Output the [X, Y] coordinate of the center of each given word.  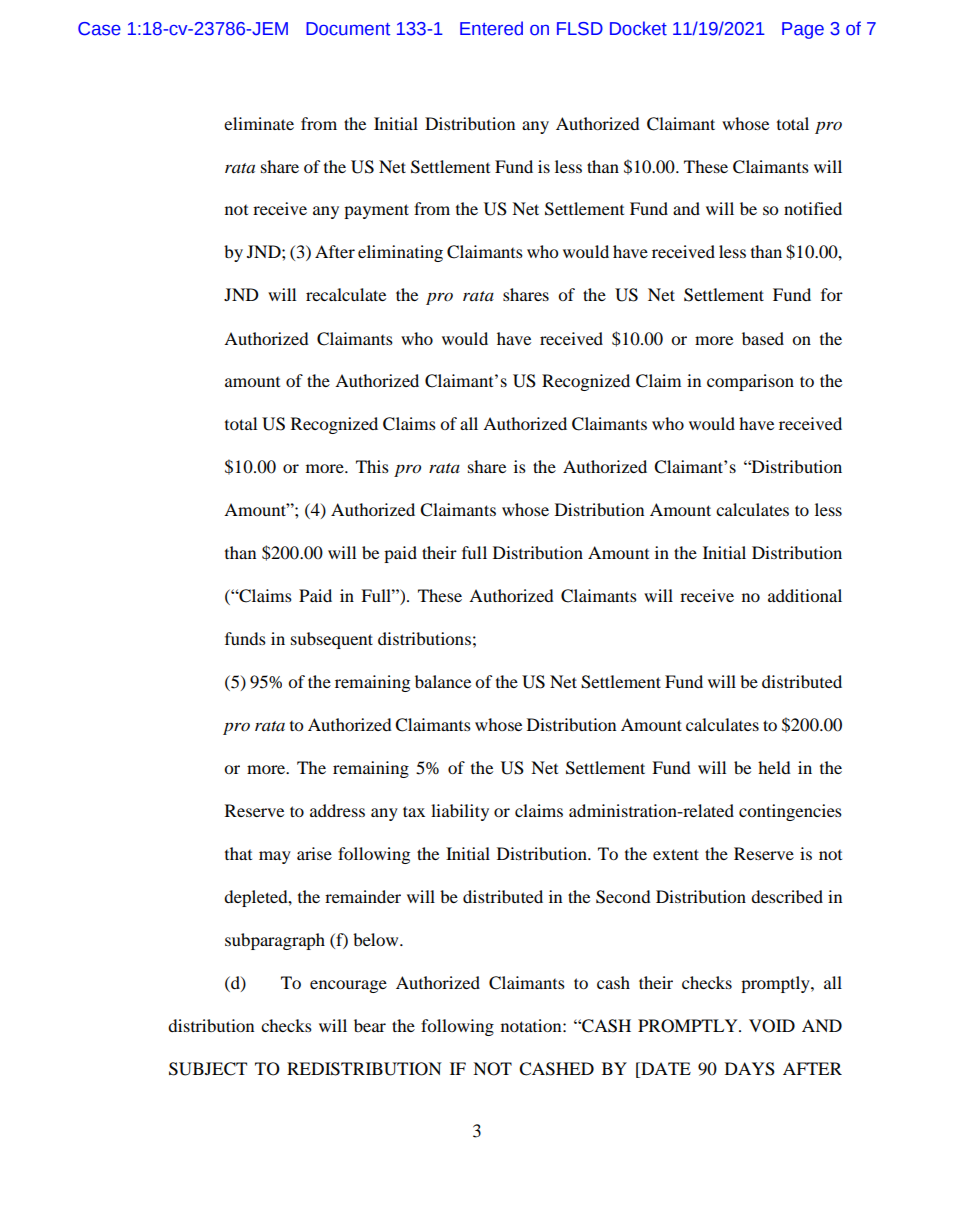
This [372, 466]
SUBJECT [208, 1069]
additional [805, 595]
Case [99, 29]
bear [370, 1025]
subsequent [332, 640]
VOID [772, 1026]
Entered [491, 28]
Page [803, 30]
